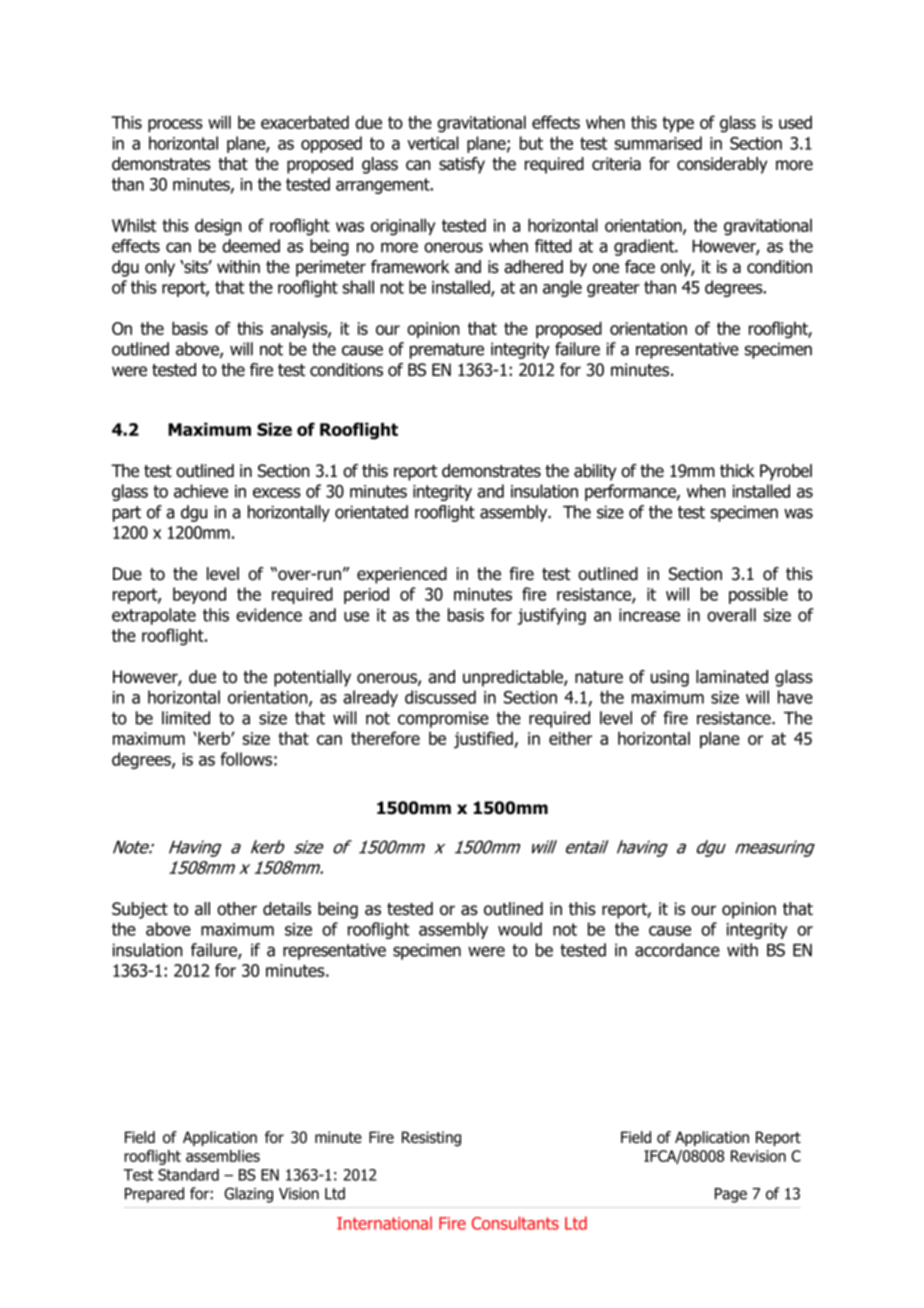 The width and height of the screenshot is (924, 1308). Describe the element at coordinates (732, 677) in the screenshot. I see `laminated` at that location.
